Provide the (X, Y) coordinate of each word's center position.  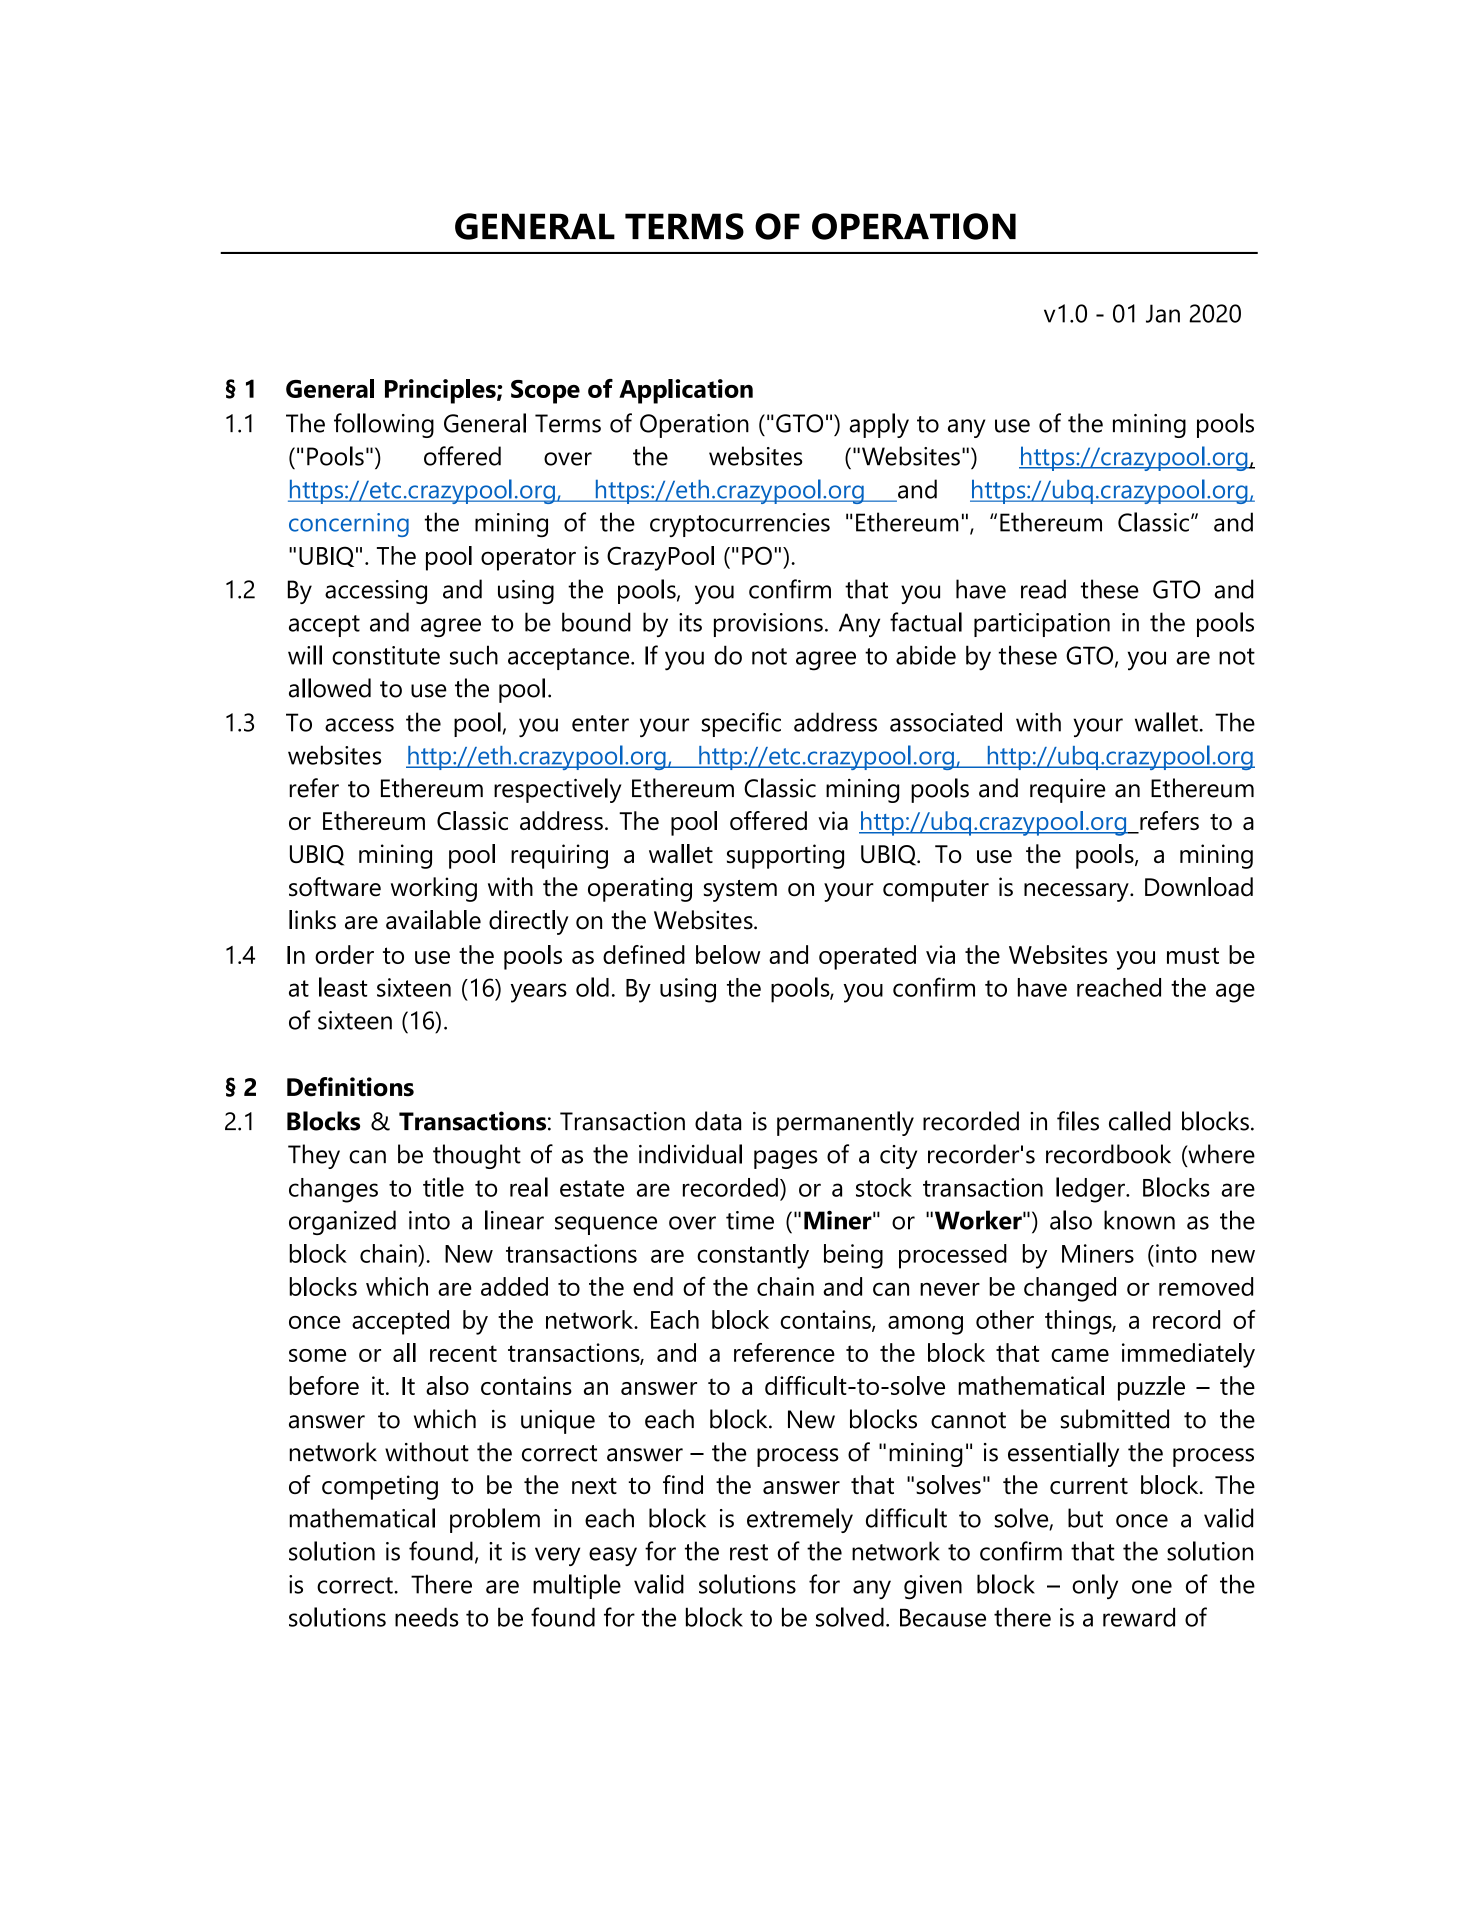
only (1095, 1586)
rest (749, 1552)
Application (686, 391)
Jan (1163, 313)
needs (426, 1617)
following (384, 425)
